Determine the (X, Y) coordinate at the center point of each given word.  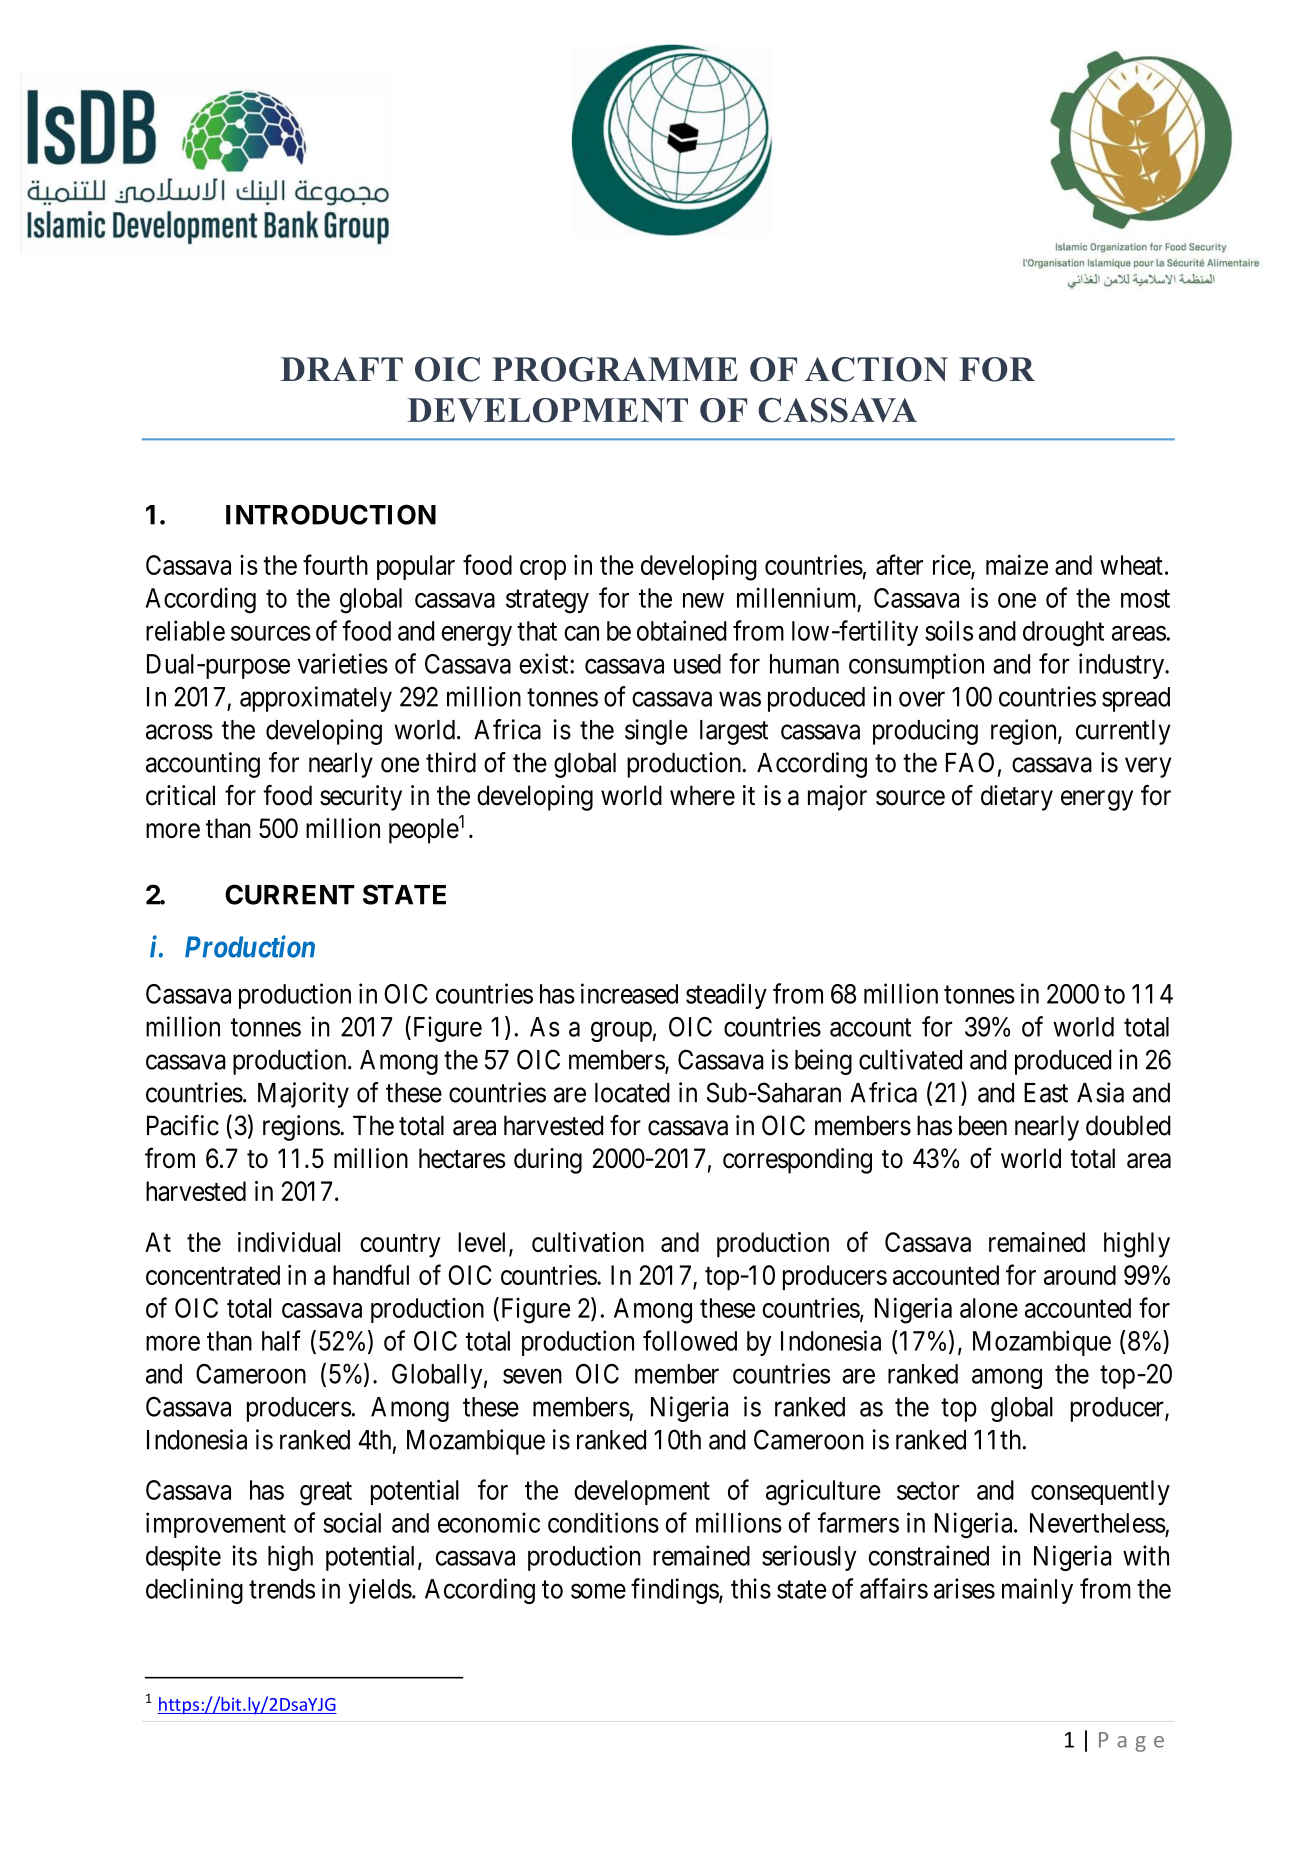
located (632, 1093)
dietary (1017, 798)
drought (1063, 634)
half (281, 1340)
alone (989, 1308)
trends (282, 1589)
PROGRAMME (615, 369)
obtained (682, 630)
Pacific (183, 1125)
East (1046, 1093)
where (702, 795)
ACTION (876, 369)
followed (690, 1340)
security (361, 798)
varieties (343, 663)
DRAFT (342, 369)
